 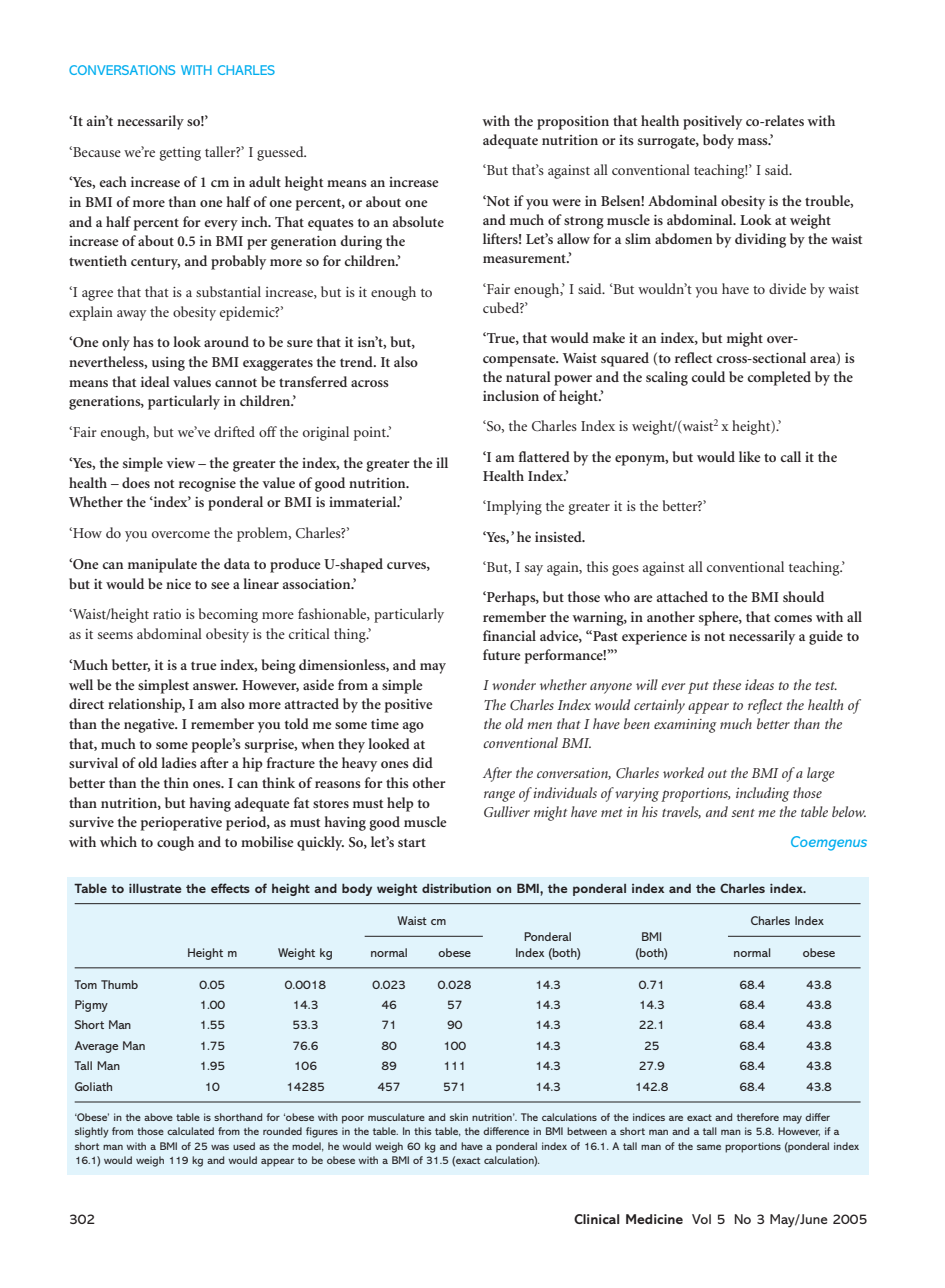 What do you see at coordinates (180, 154) in the screenshot?
I see `getting` at bounding box center [180, 154].
